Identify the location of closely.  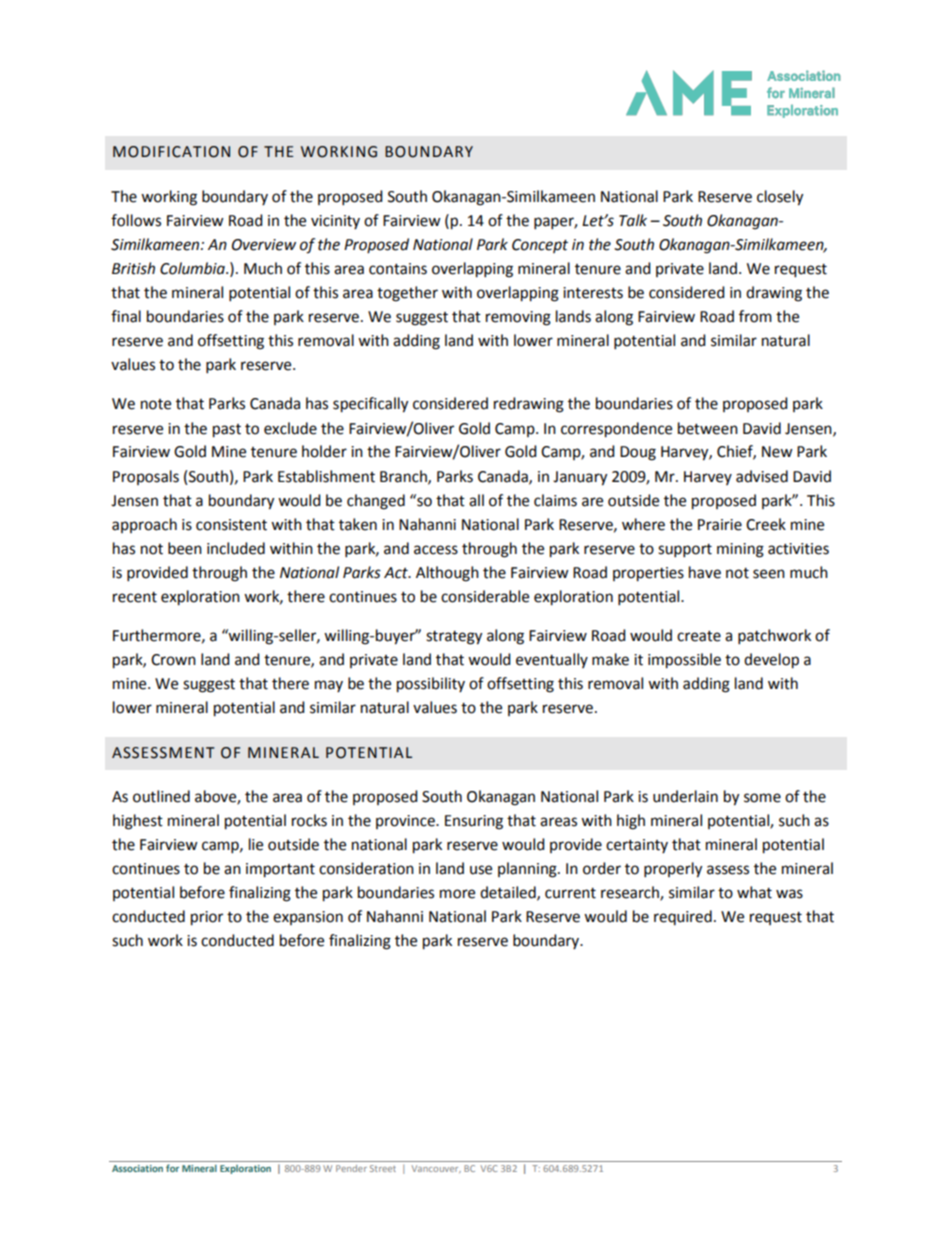
(780, 198).
